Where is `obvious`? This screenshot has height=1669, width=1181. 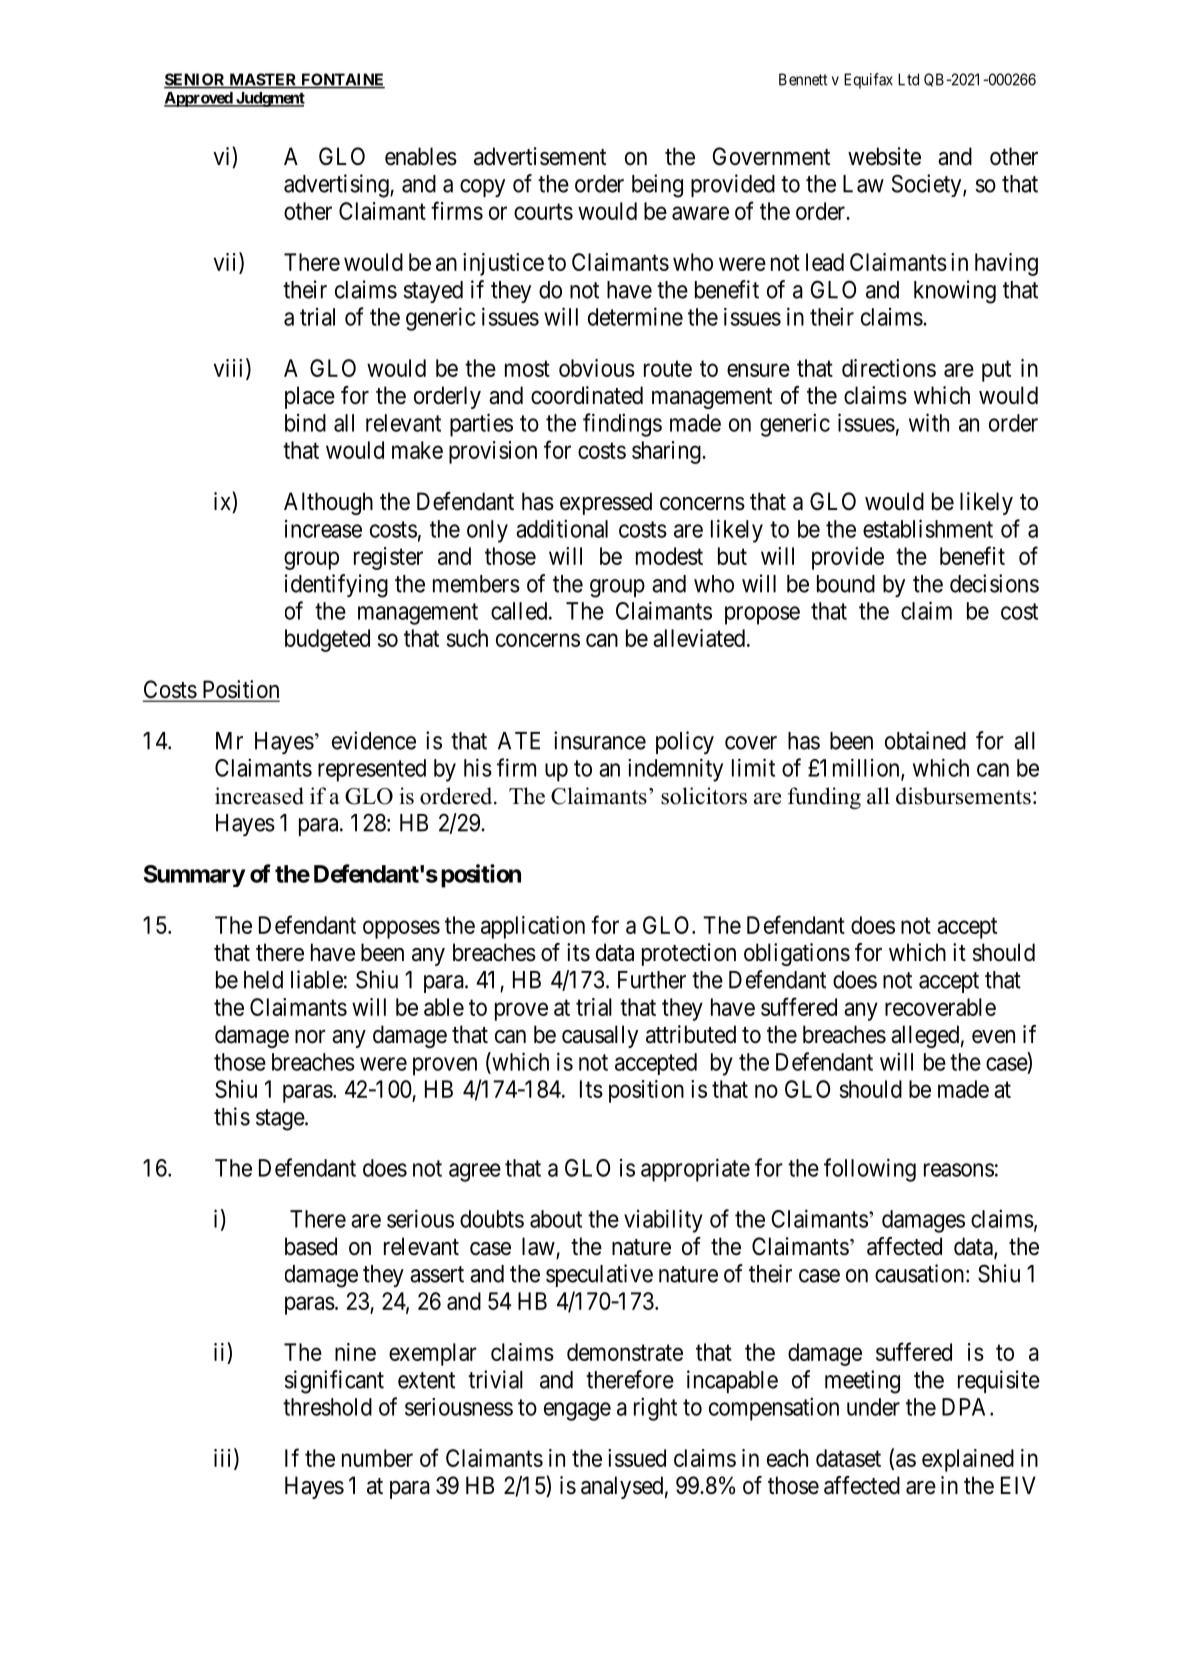 obvious is located at coordinates (597, 368).
